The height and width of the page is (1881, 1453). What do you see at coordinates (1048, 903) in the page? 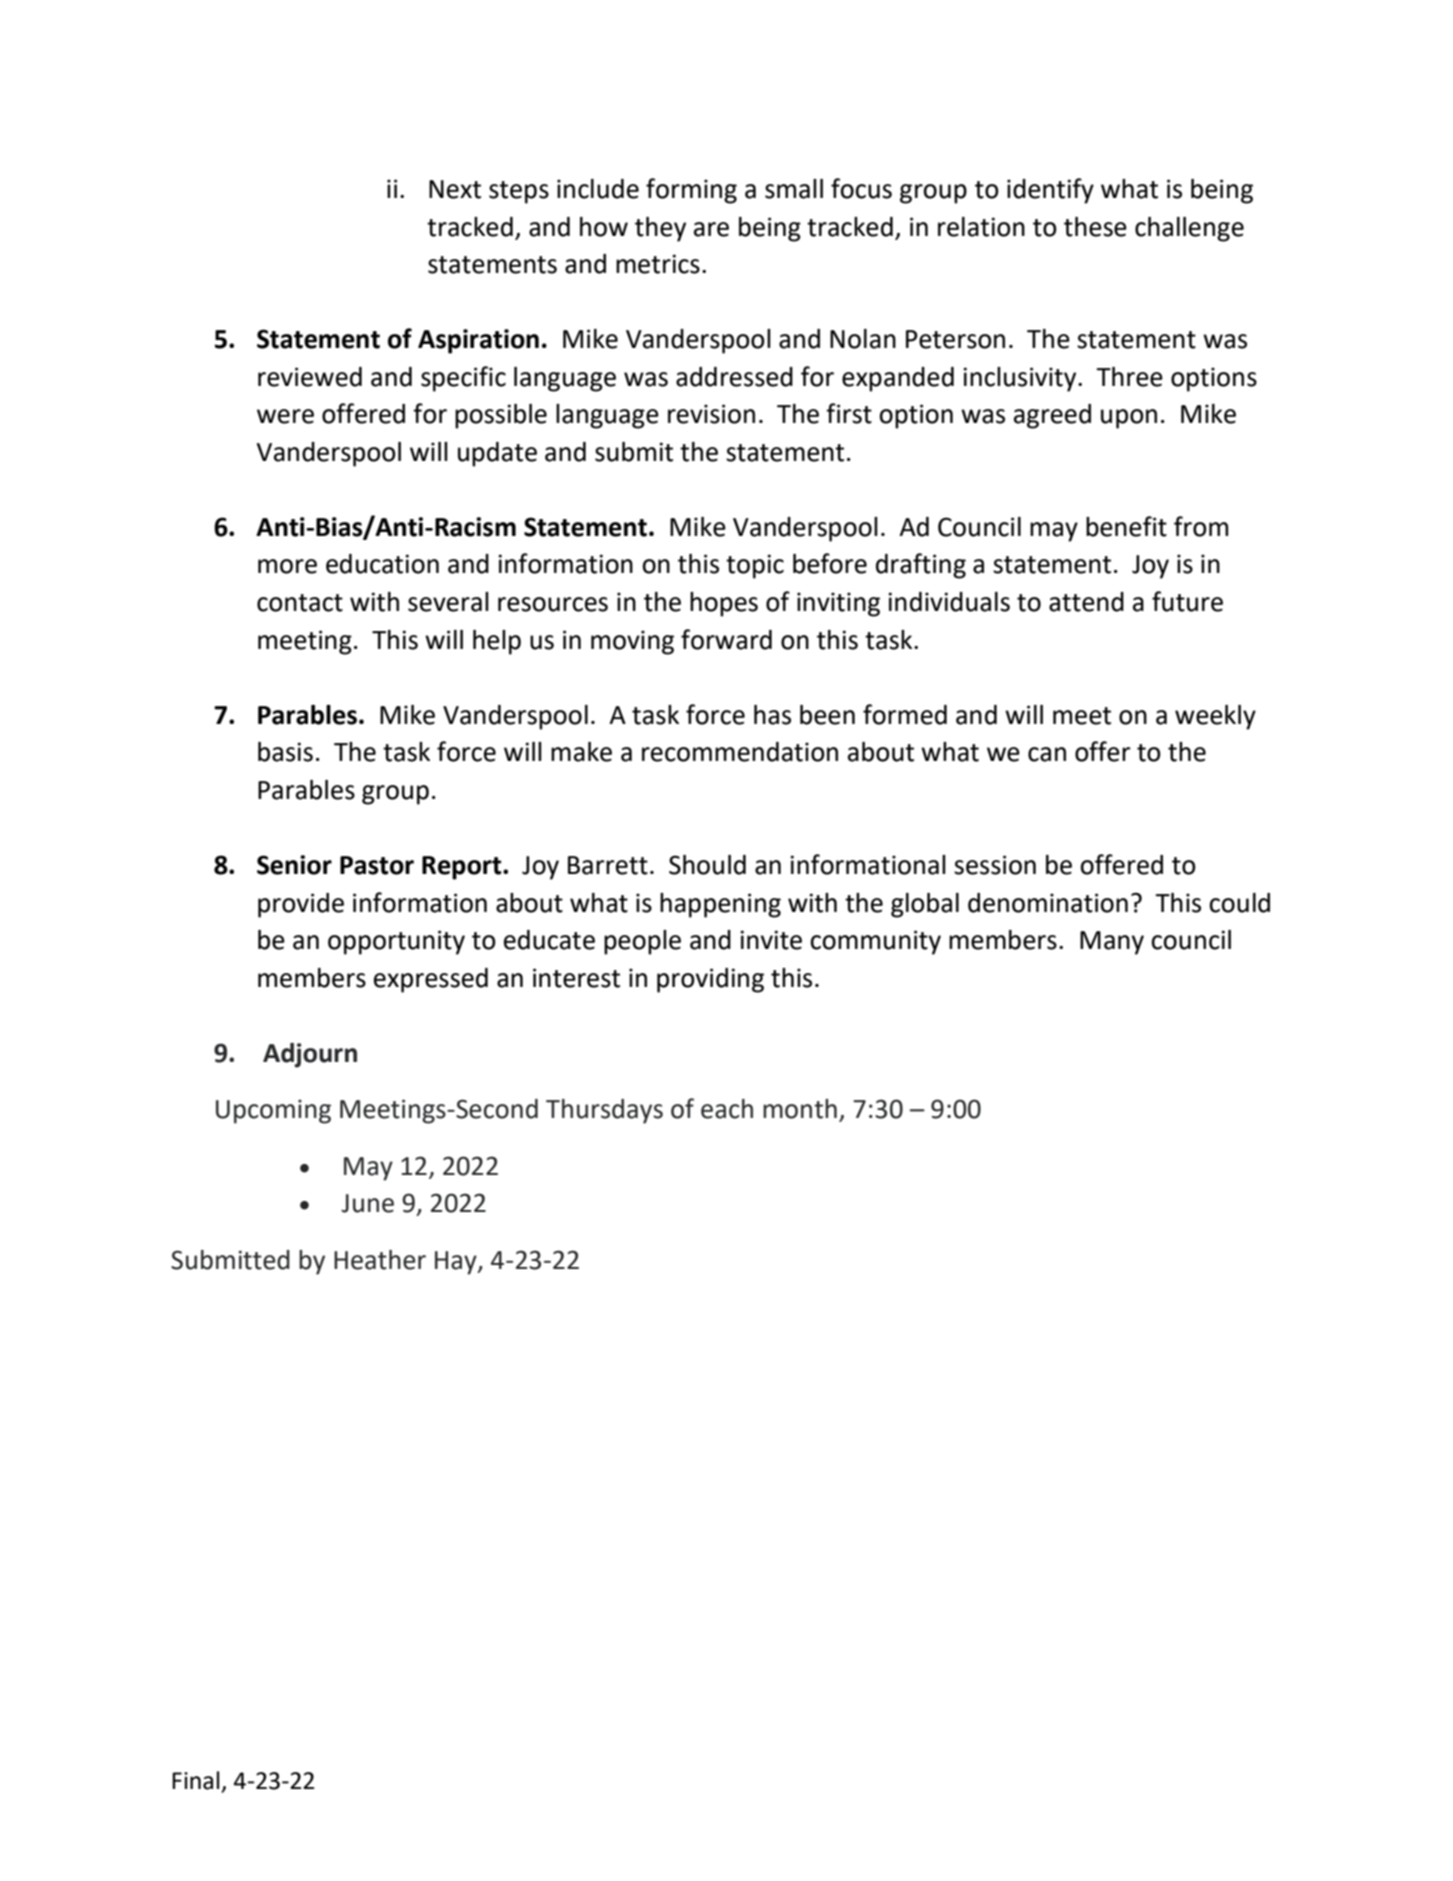
I see `denomination` at bounding box center [1048, 903].
